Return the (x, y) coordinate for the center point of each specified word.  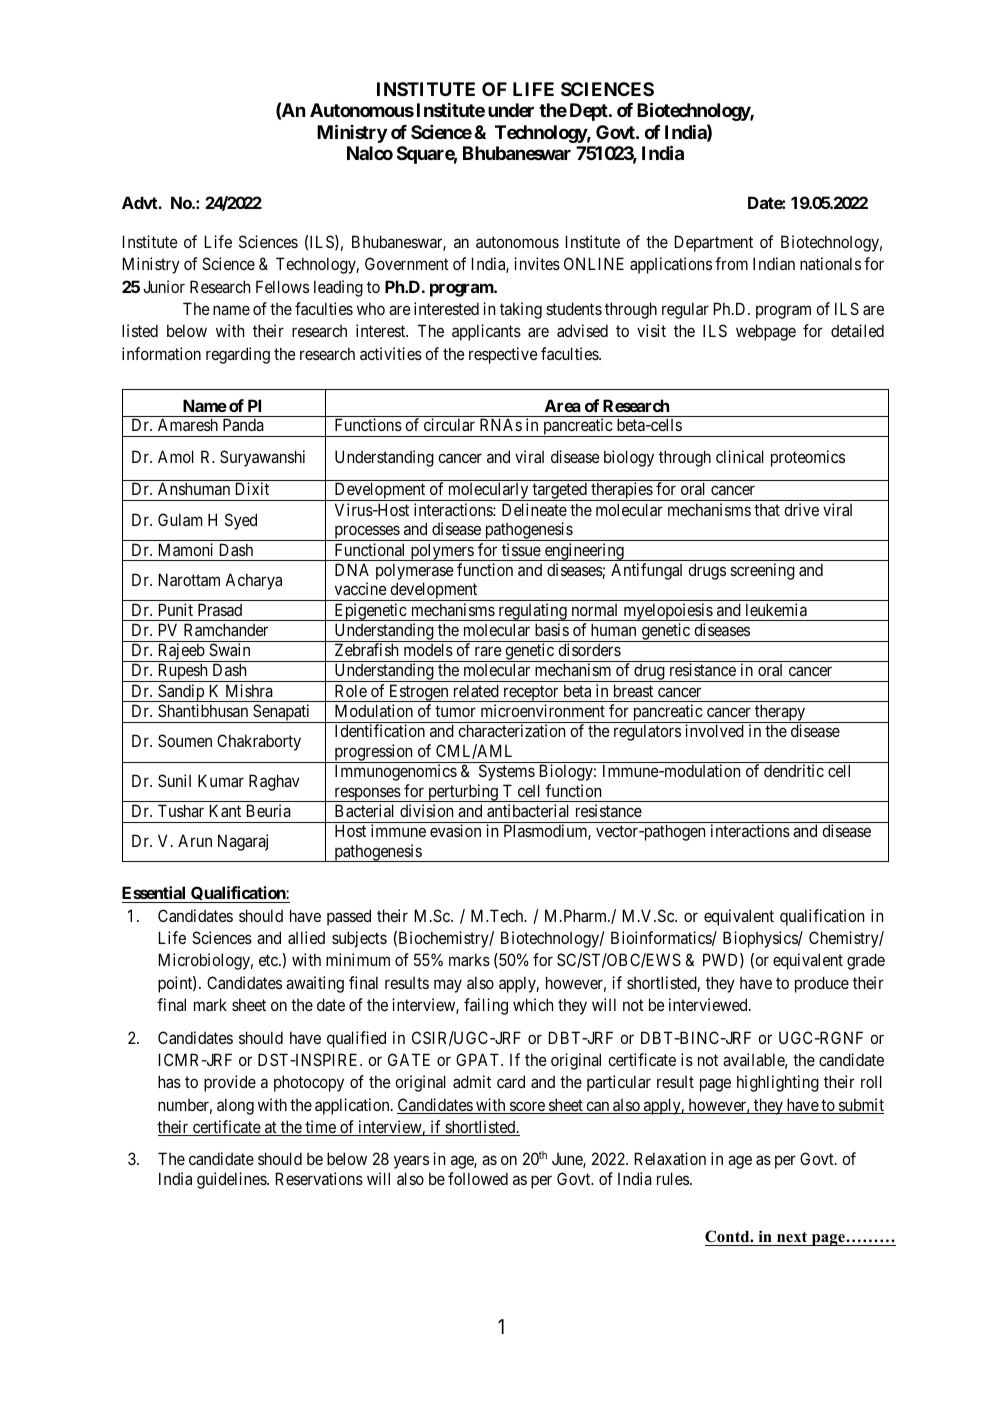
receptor (531, 693)
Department (714, 243)
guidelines (232, 1180)
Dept (590, 112)
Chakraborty (259, 742)
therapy (780, 713)
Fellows (282, 286)
